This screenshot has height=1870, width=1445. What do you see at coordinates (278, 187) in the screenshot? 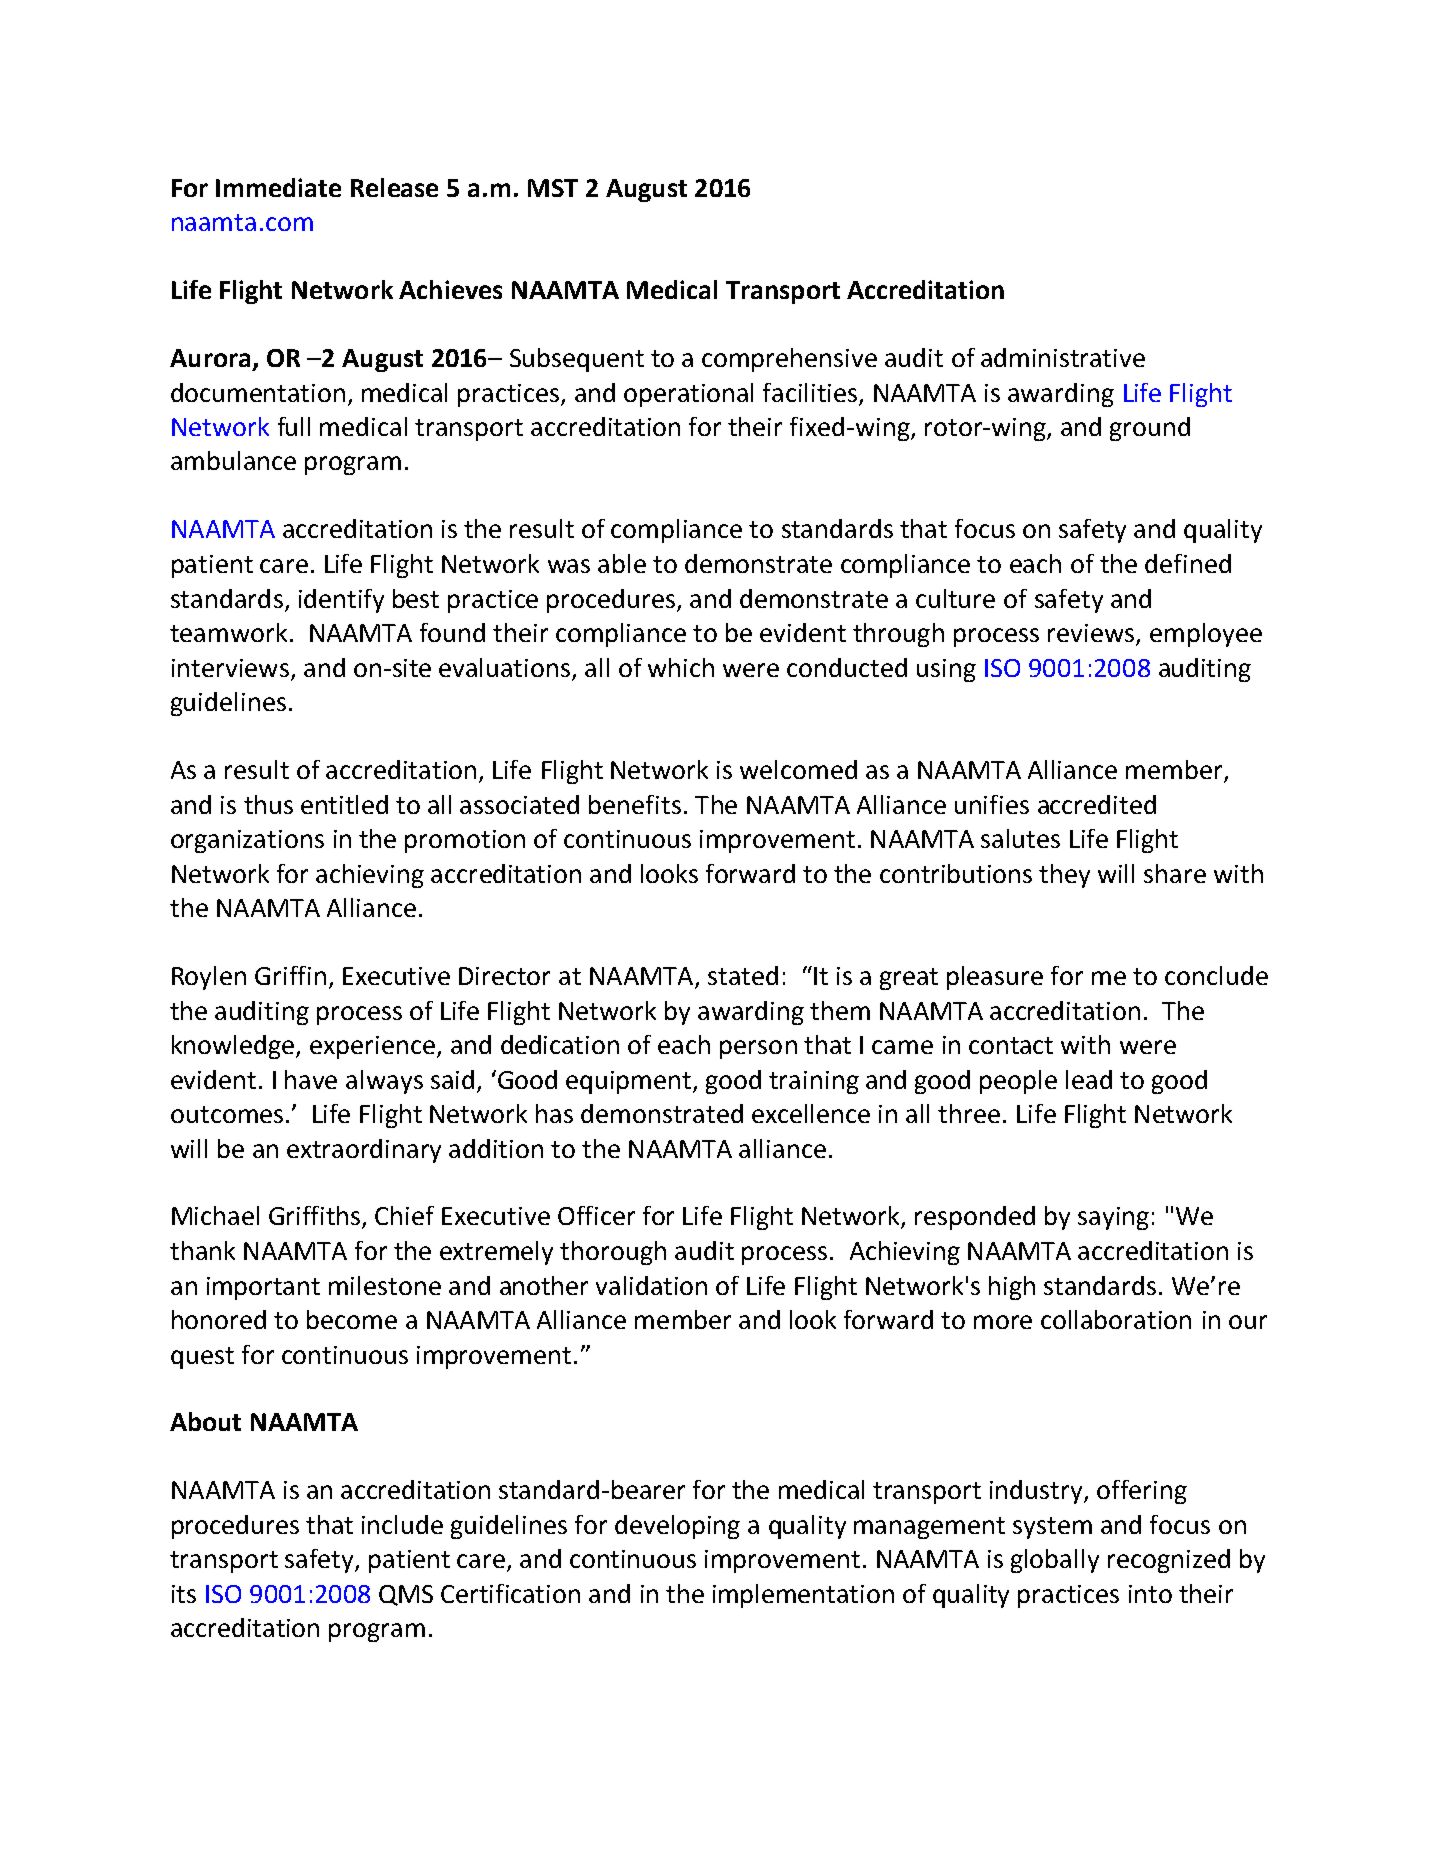
I see `Immediate` at bounding box center [278, 187].
